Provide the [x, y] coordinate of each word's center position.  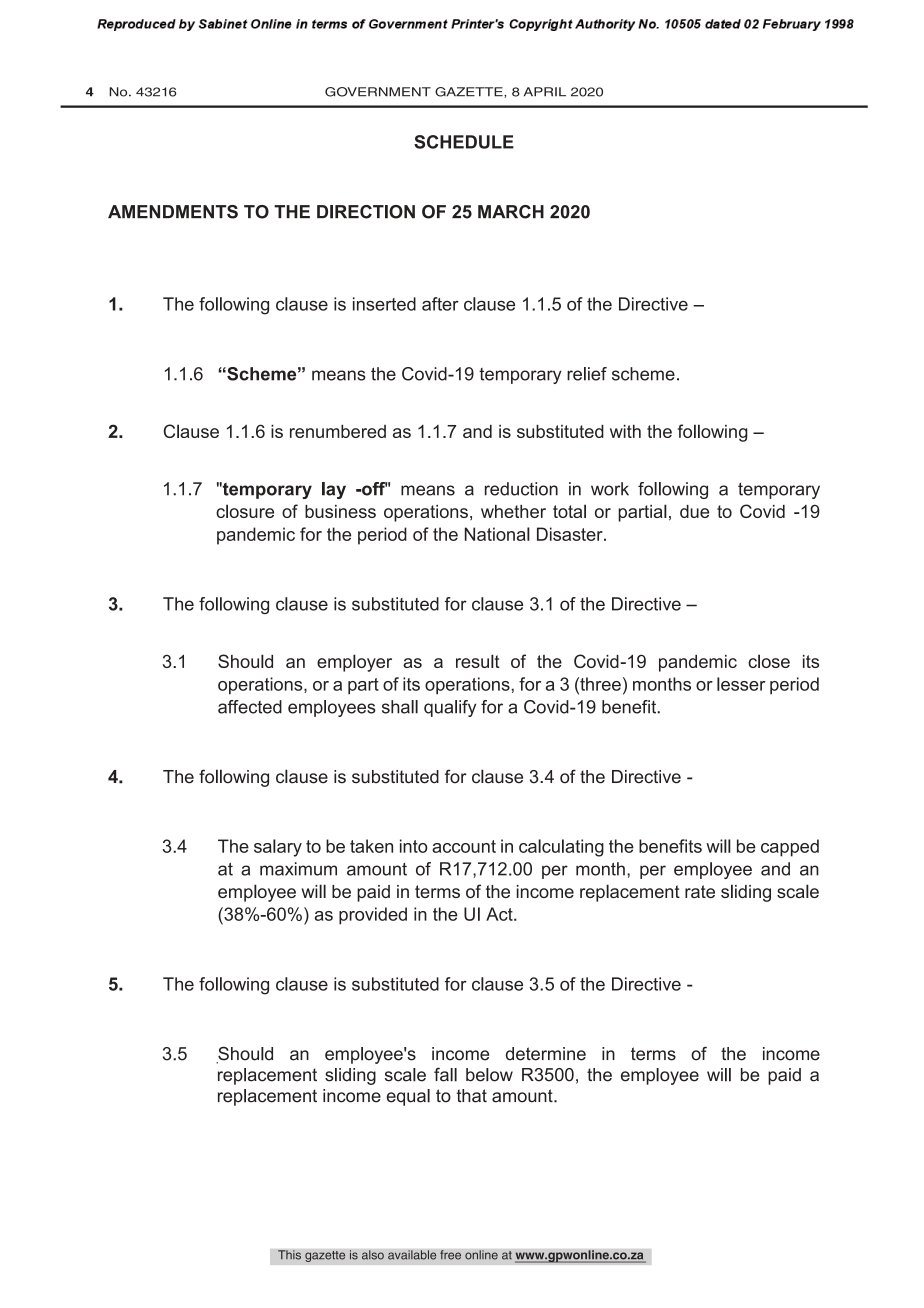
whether [513, 511]
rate [700, 891]
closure [245, 511]
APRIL [545, 92]
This [289, 1255]
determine [546, 1054]
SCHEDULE [464, 142]
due [694, 511]
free [450, 1255]
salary [278, 848]
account [464, 846]
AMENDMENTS [173, 212]
